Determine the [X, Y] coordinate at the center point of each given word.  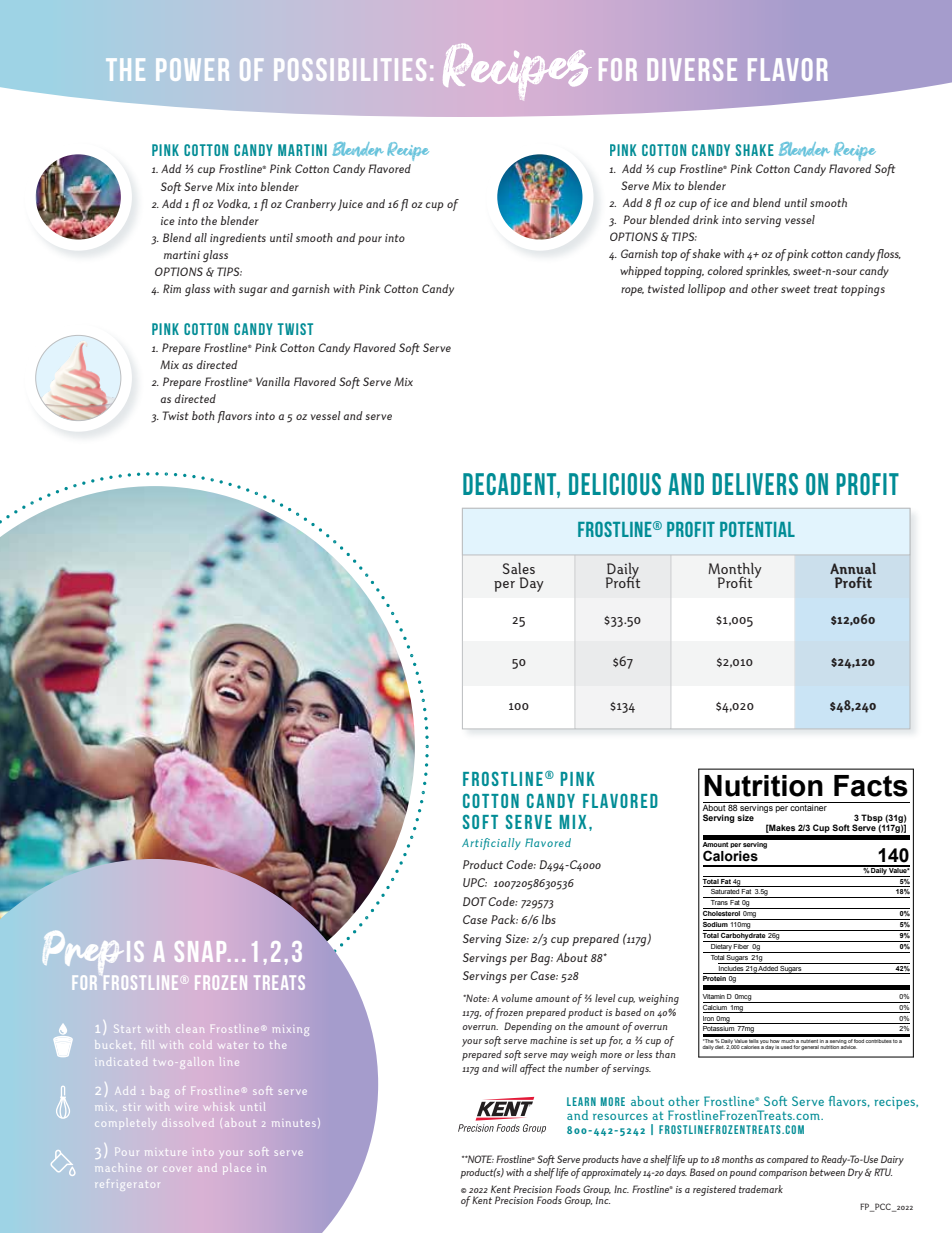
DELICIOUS [615, 484]
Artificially [491, 844]
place [236, 1169]
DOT [475, 901]
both [203, 415]
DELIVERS [755, 484]
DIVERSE [692, 69]
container [809, 806]
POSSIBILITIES [350, 69]
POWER [193, 69]
